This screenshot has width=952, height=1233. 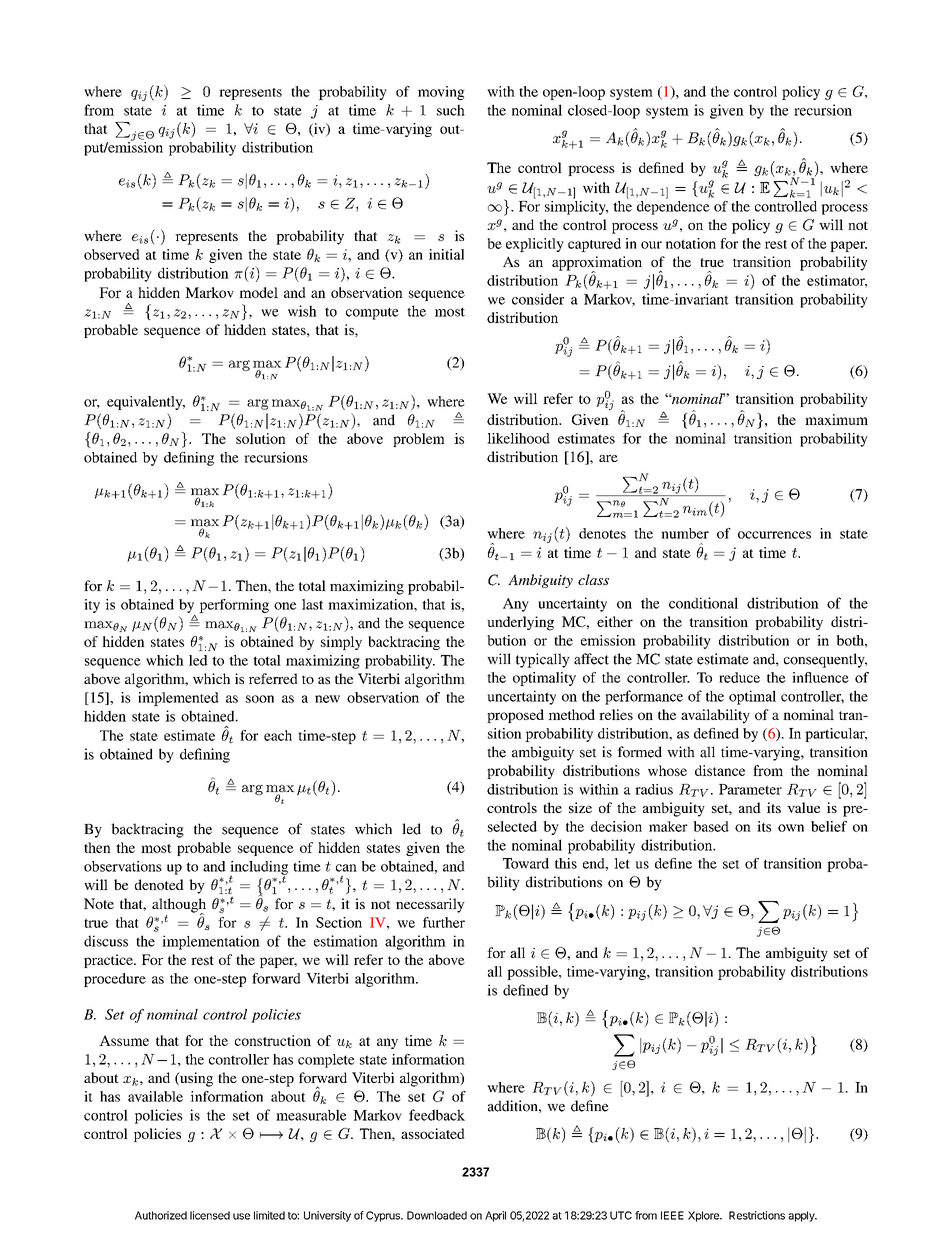 What do you see at coordinates (520, 623) in the screenshot?
I see `underlying` at bounding box center [520, 623].
